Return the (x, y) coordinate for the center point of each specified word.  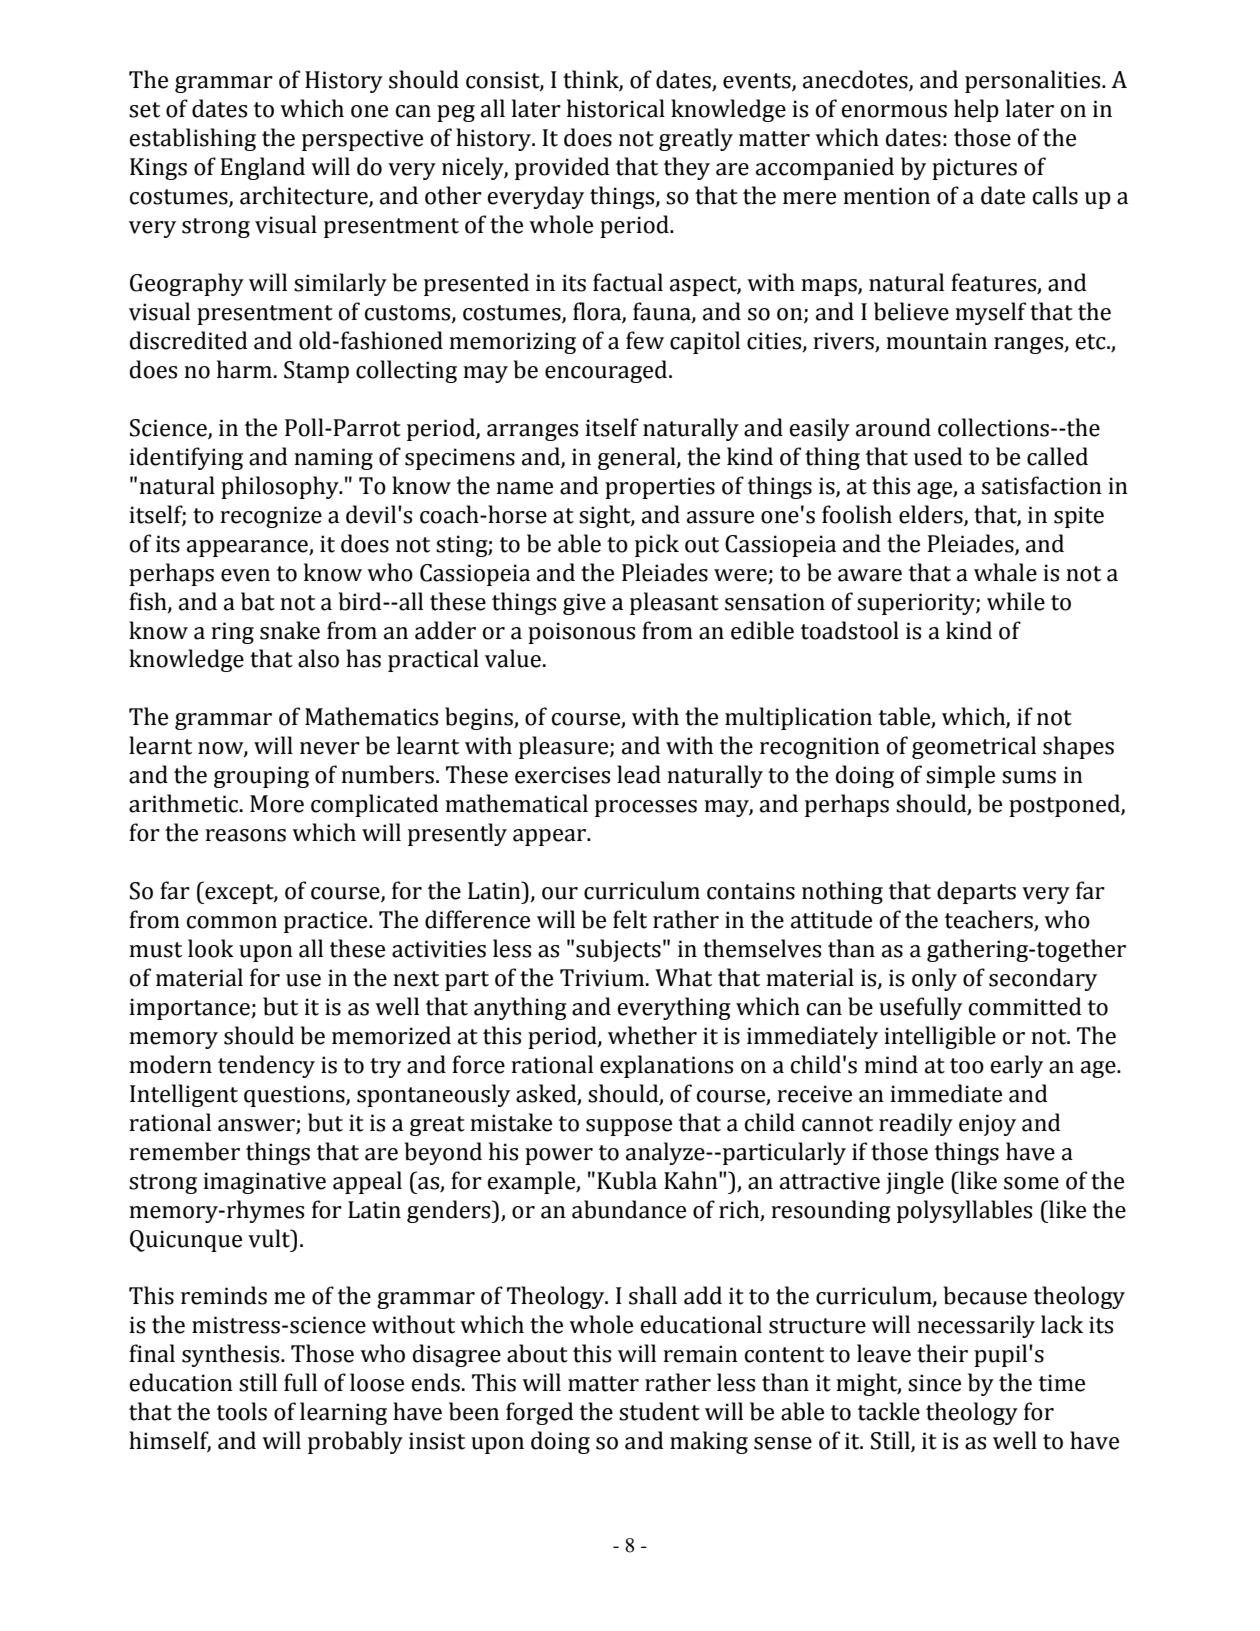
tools (242, 1411)
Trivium (603, 978)
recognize (271, 517)
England (262, 168)
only (934, 979)
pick (657, 545)
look (211, 948)
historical (616, 108)
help (976, 110)
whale (1005, 572)
